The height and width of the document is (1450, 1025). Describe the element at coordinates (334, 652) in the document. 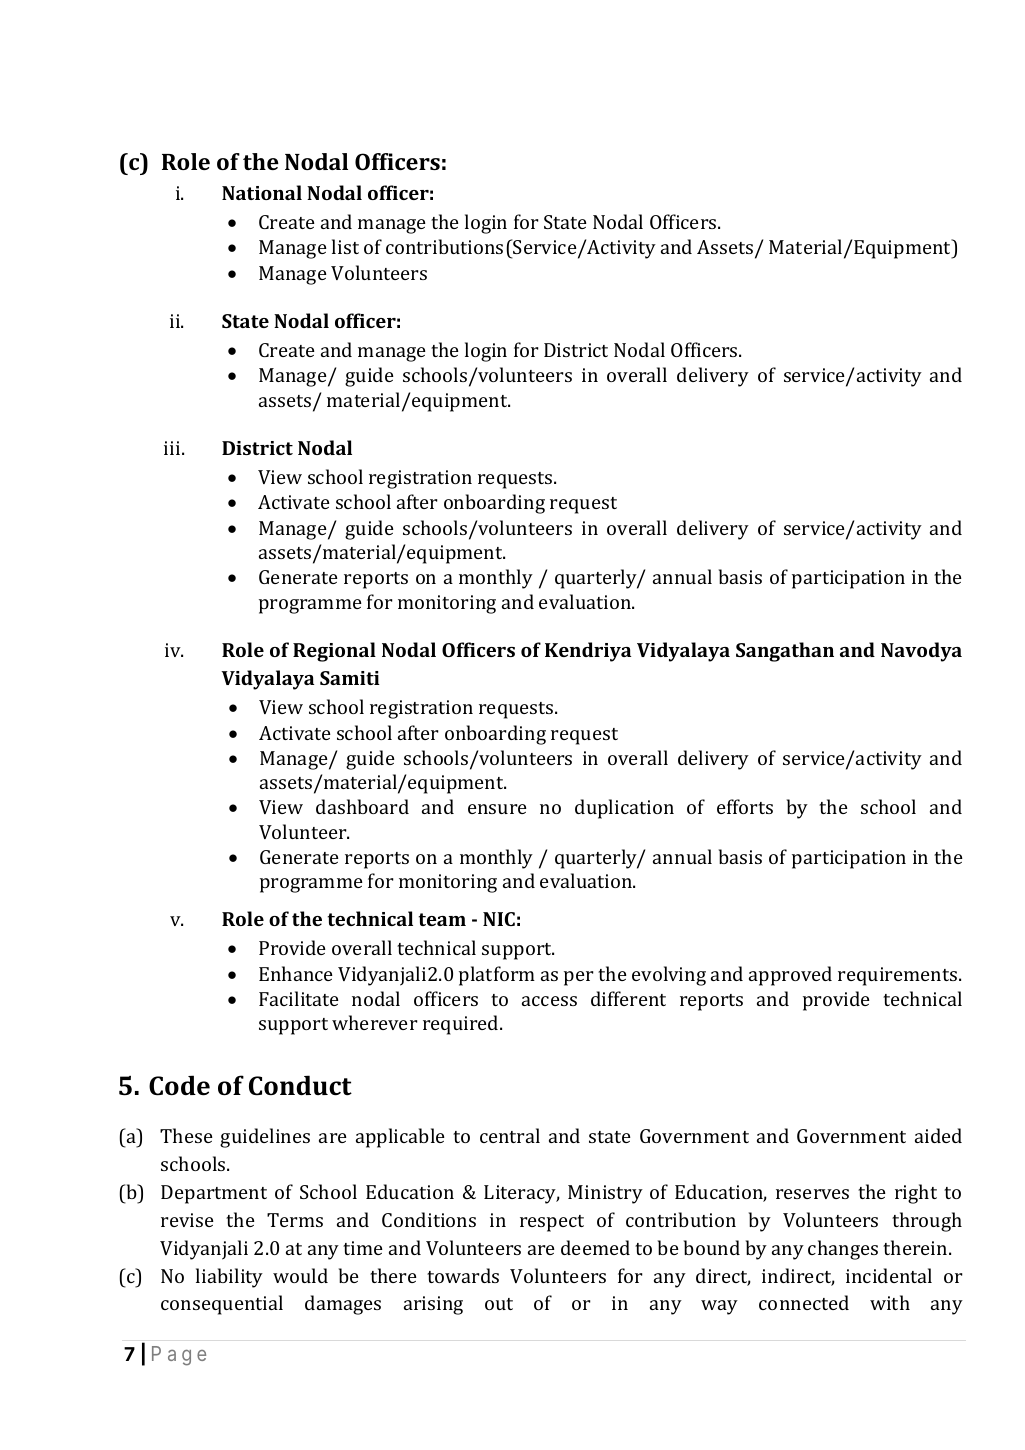

I see `Regional` at that location.
